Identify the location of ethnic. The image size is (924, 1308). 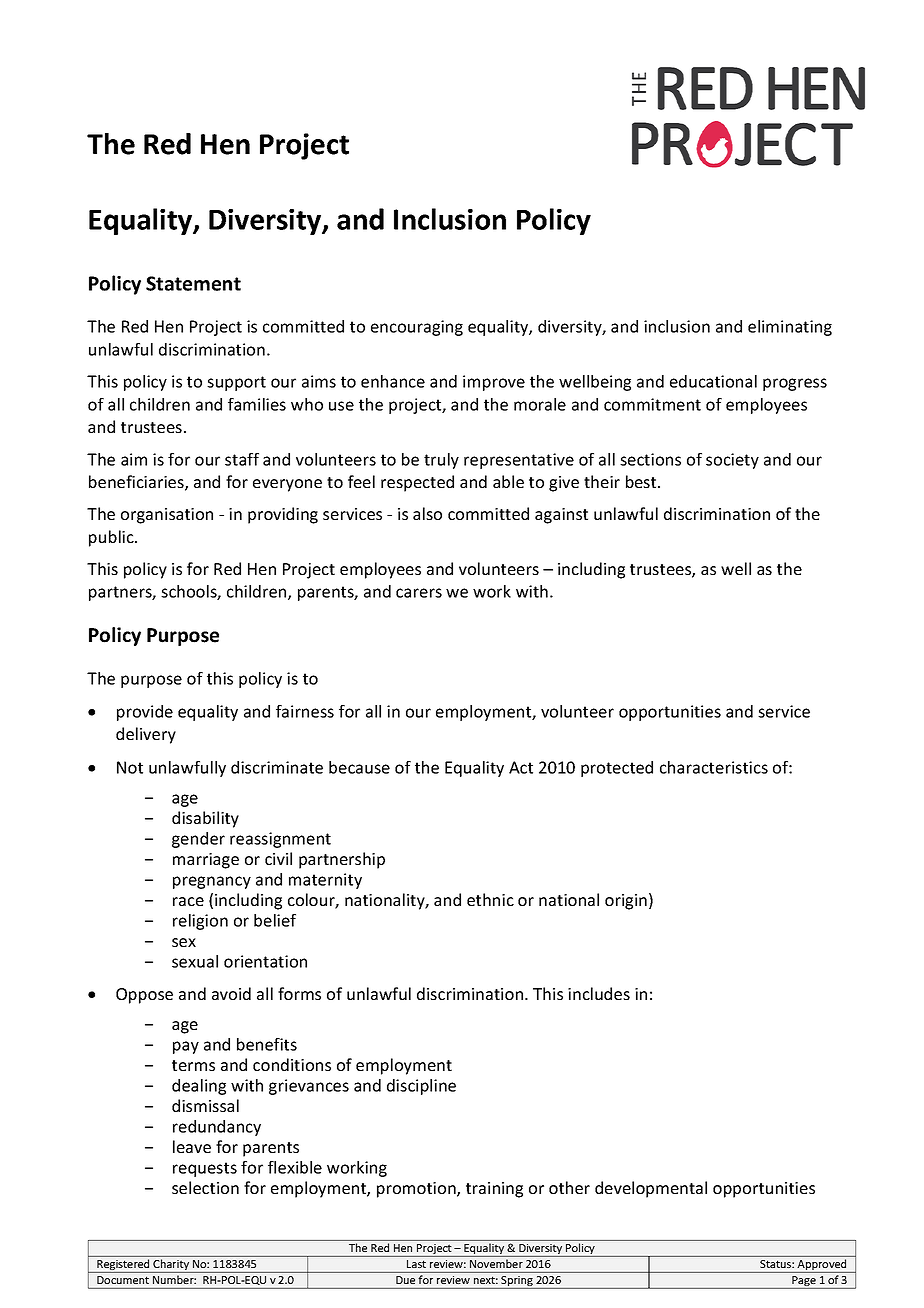
(490, 899).
